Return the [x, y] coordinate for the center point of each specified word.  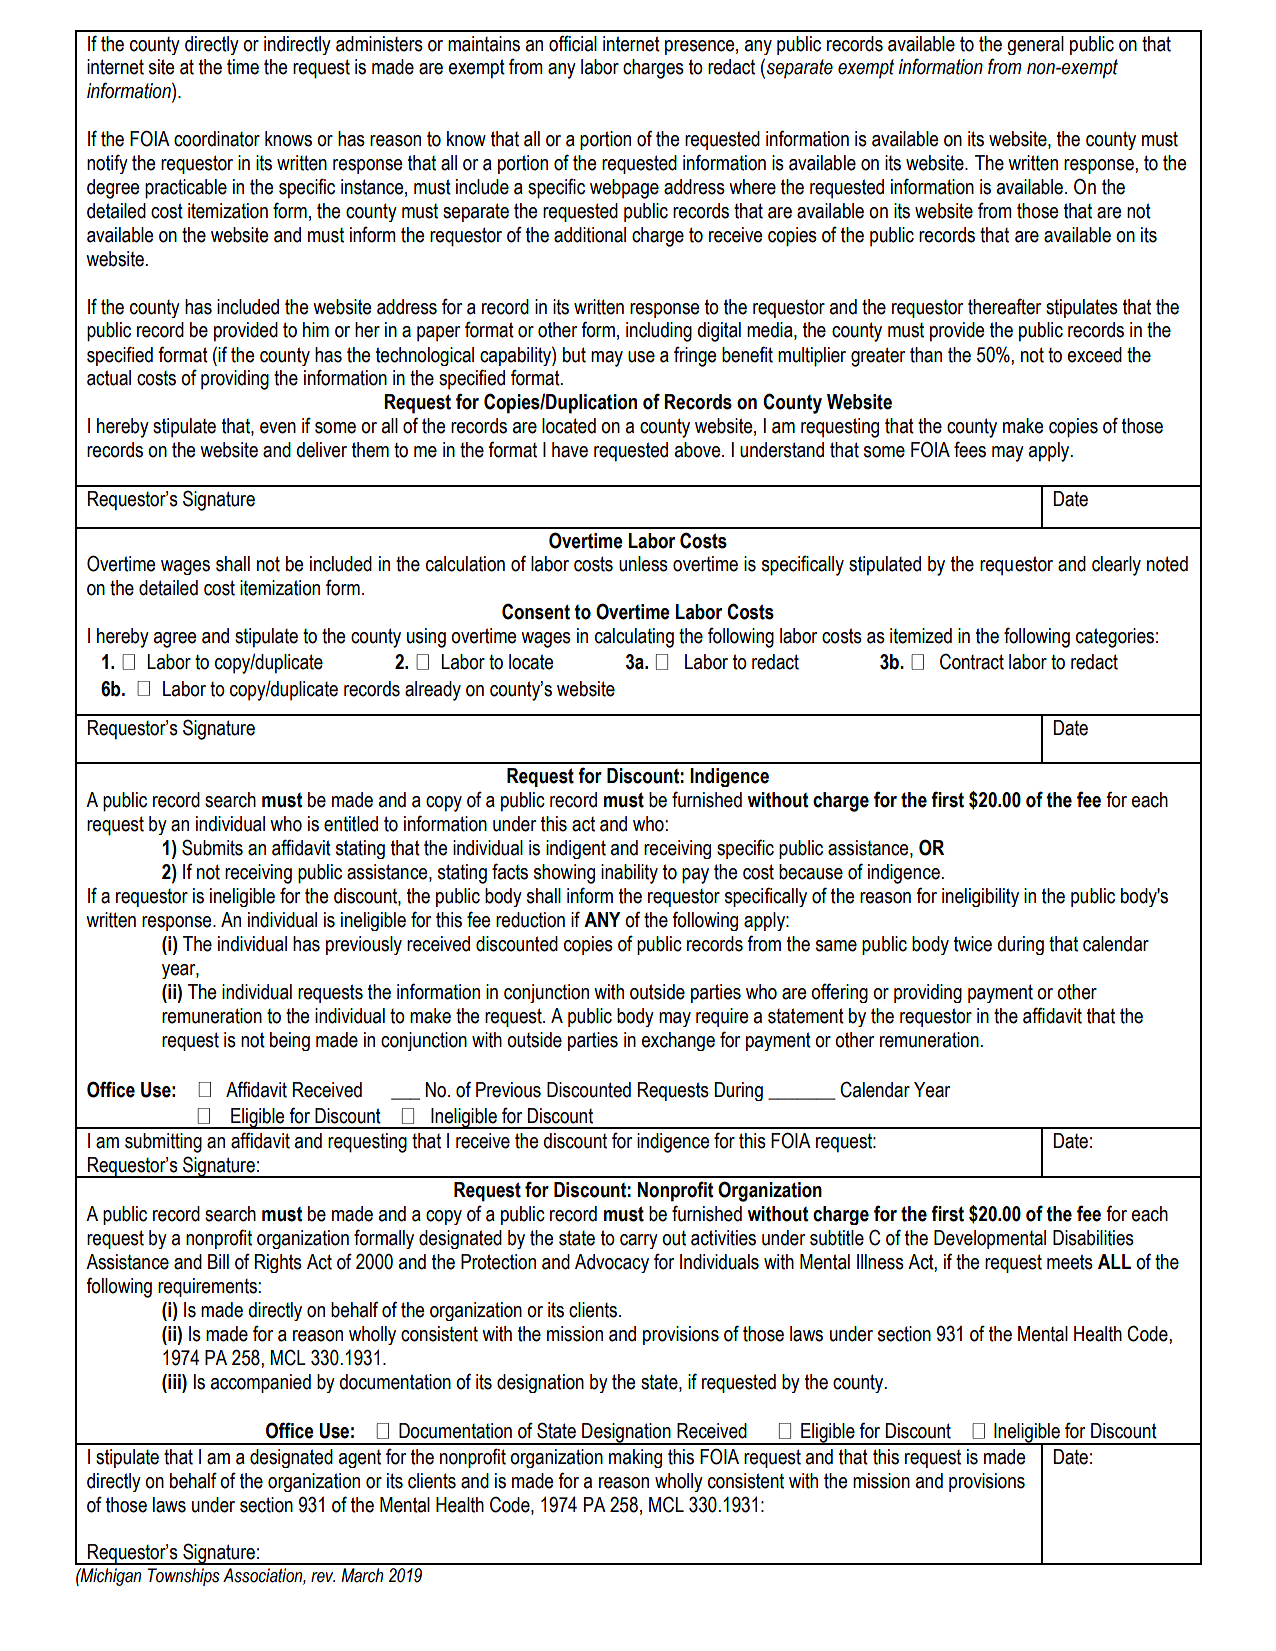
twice [973, 944]
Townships [184, 1577]
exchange [678, 1041]
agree [175, 640]
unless [643, 564]
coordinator [217, 139]
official [573, 43]
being [290, 1041]
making [635, 1458]
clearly [1116, 566]
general [1035, 45]
